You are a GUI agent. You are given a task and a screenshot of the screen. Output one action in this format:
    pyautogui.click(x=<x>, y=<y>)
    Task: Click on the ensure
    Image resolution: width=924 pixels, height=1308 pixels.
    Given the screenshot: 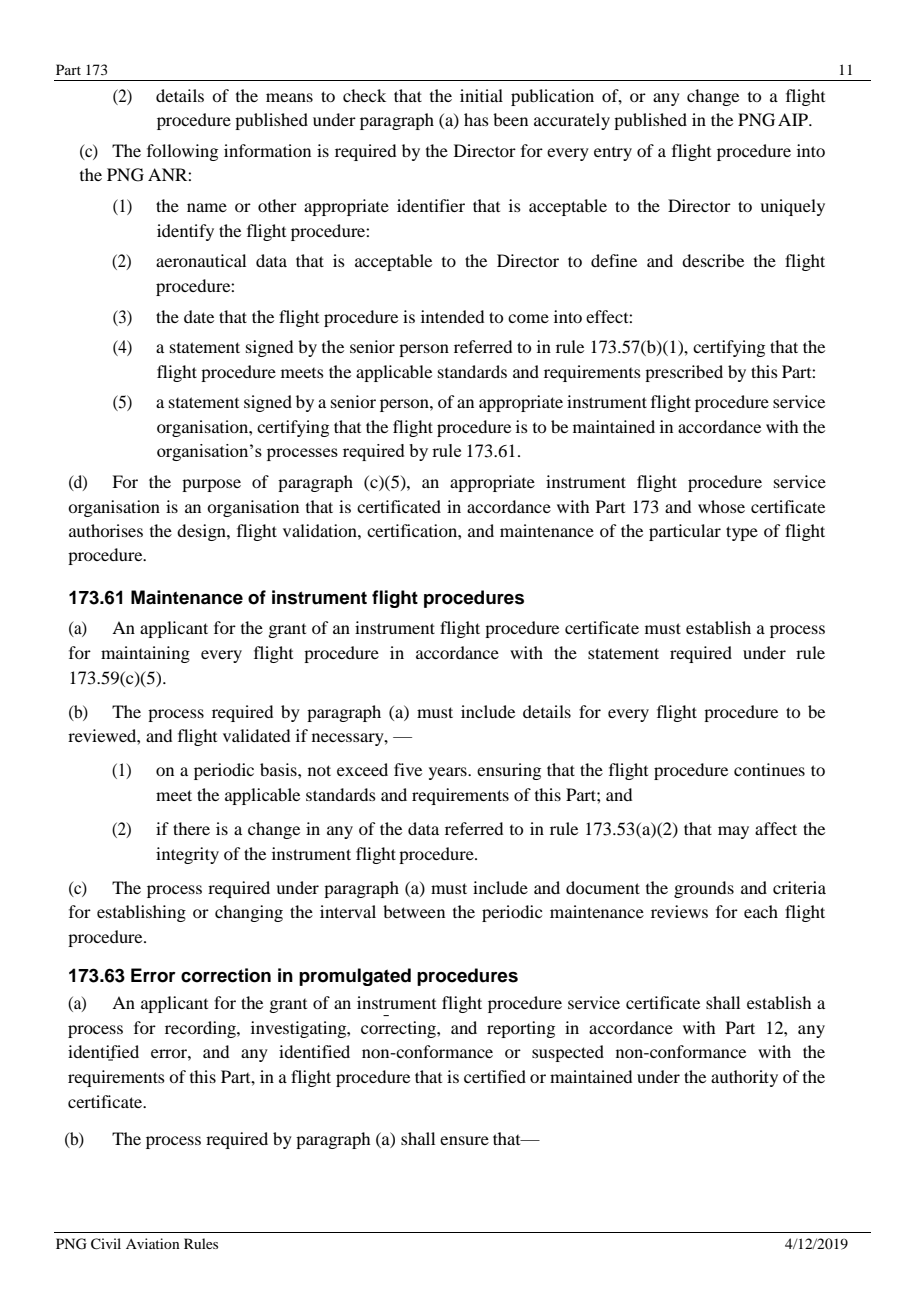 What is the action you would take?
    pyautogui.click(x=464, y=1140)
